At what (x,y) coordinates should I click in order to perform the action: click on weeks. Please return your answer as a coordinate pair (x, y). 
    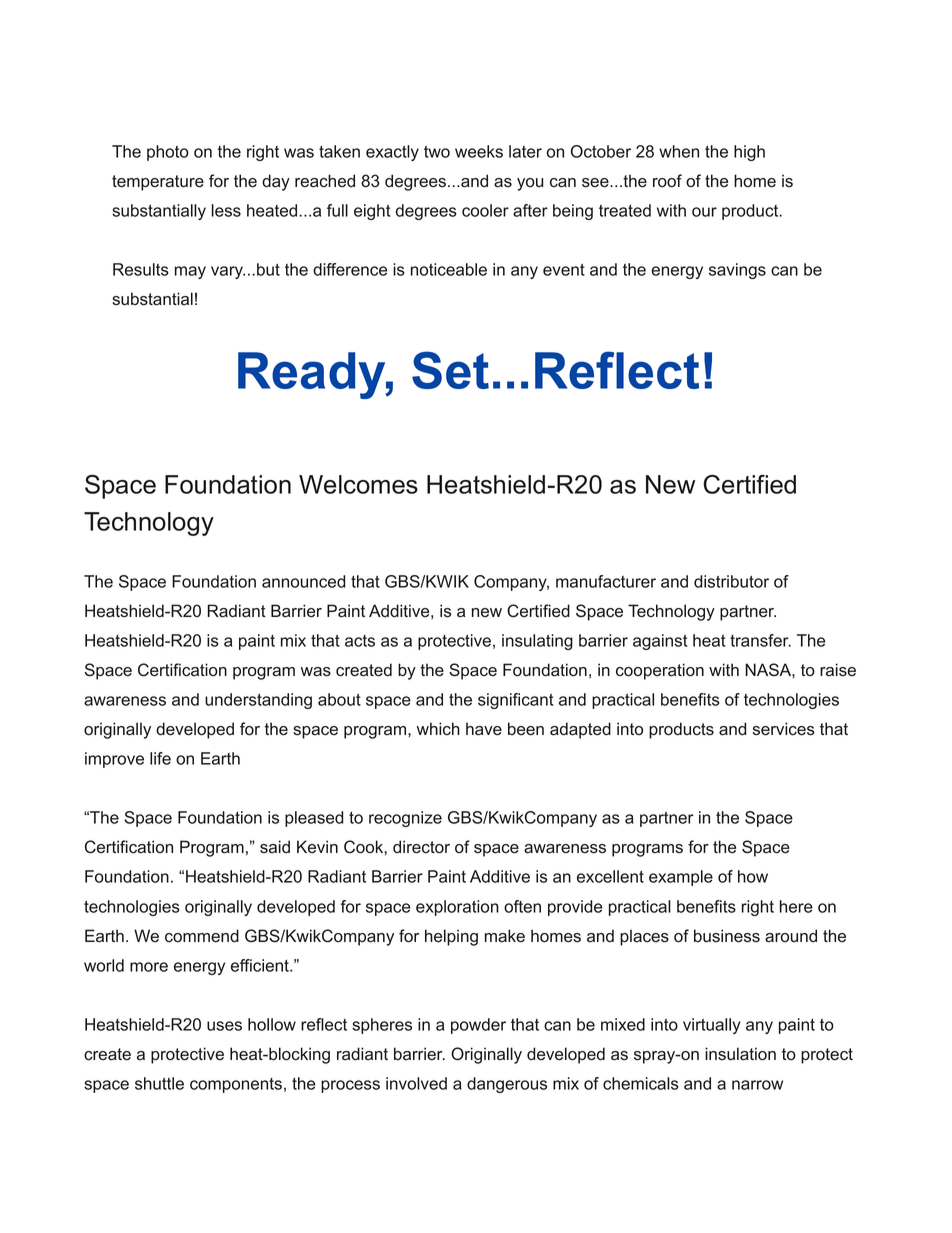
    Looking at the image, I should click on (479, 151).
